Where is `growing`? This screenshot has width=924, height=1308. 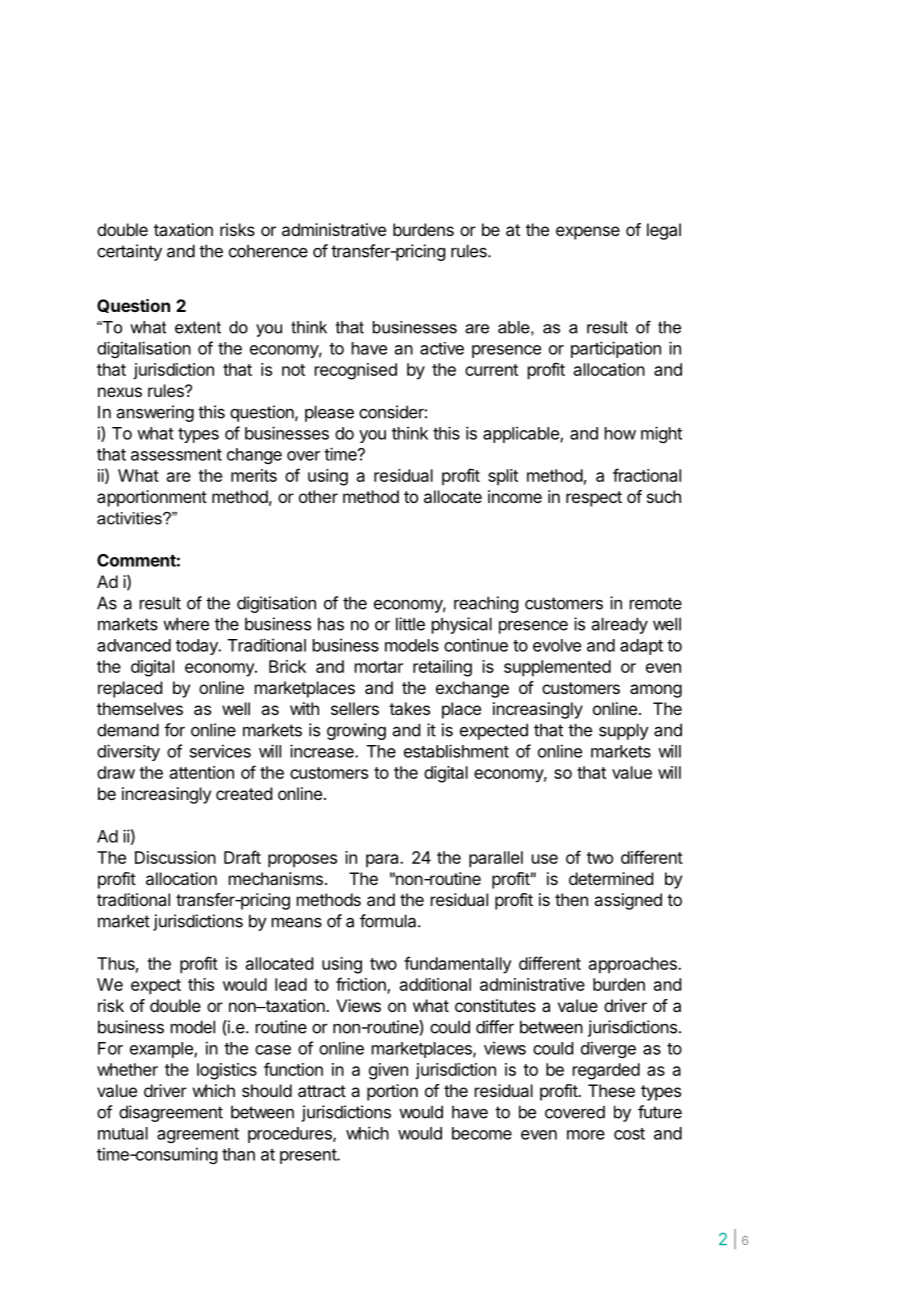
growing is located at coordinates (356, 731).
